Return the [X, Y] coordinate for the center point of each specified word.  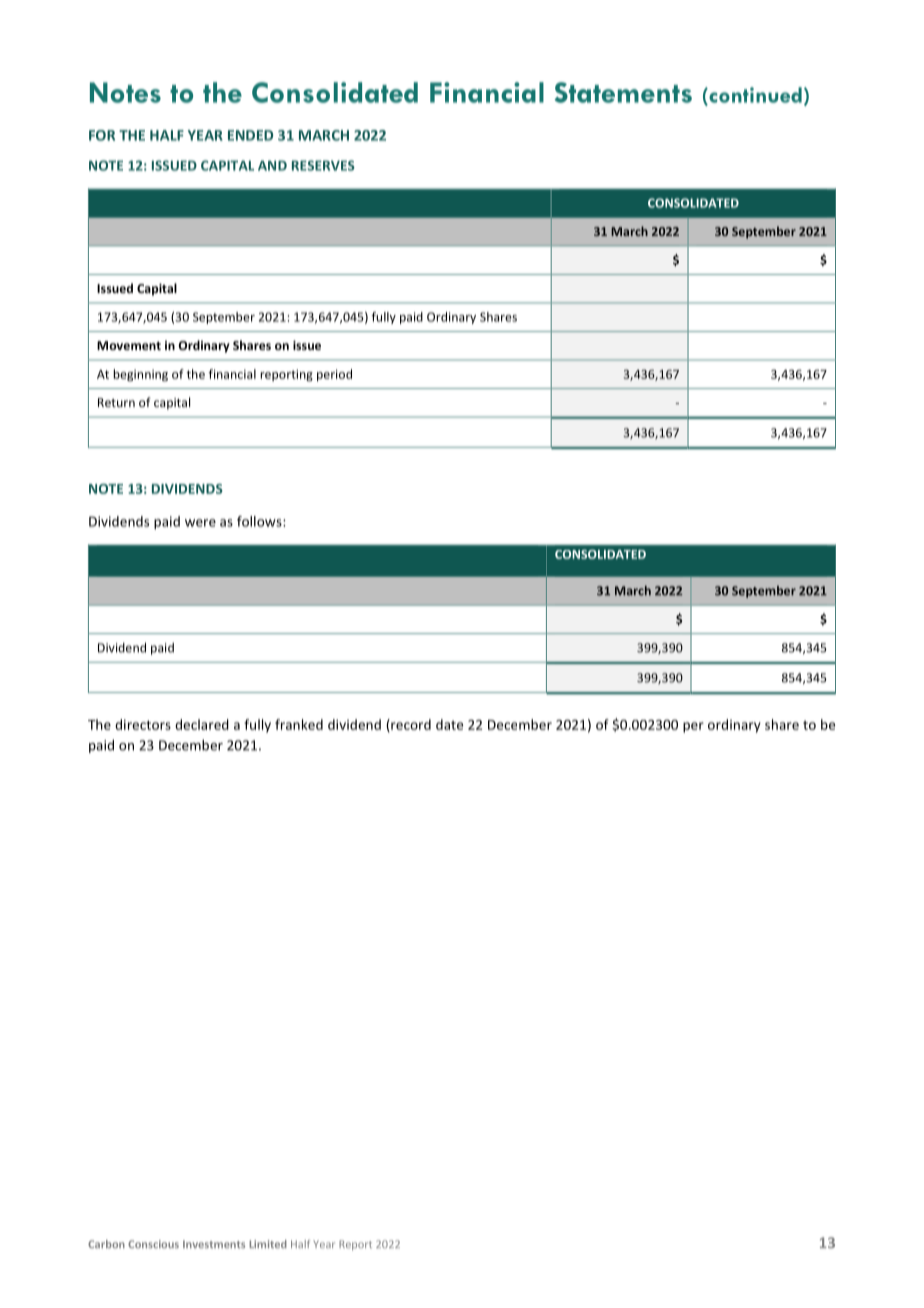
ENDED [250, 135]
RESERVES [323, 165]
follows [260, 521]
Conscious [153, 1244]
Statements [623, 92]
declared [202, 724]
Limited [268, 1244]
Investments [214, 1244]
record [410, 725]
